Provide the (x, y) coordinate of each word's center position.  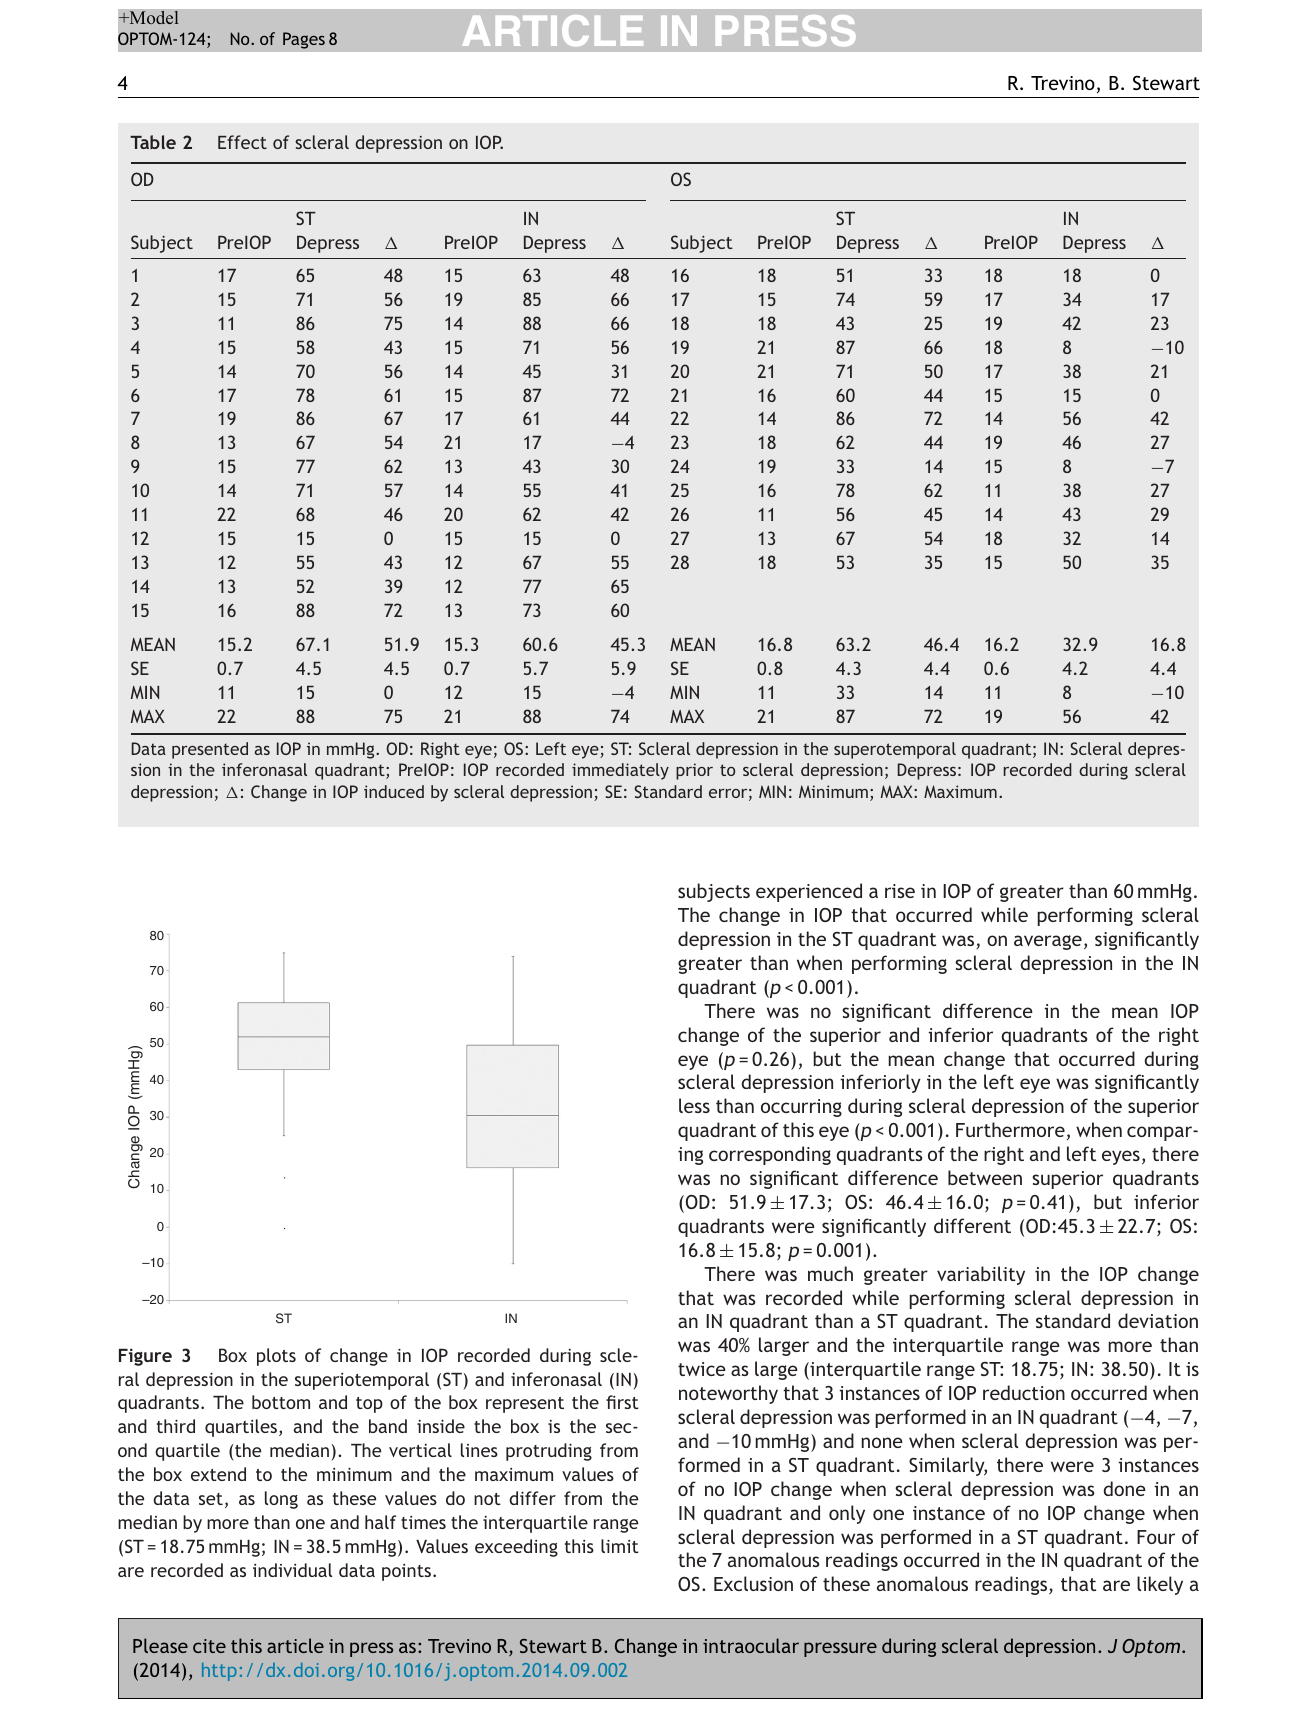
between (985, 1177)
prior (694, 771)
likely (1160, 1585)
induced (394, 791)
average (1048, 942)
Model (153, 17)
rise (900, 891)
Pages (304, 40)
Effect (242, 142)
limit (620, 1546)
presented (210, 750)
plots (276, 1357)
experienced (809, 892)
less (694, 1105)
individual (292, 1570)
